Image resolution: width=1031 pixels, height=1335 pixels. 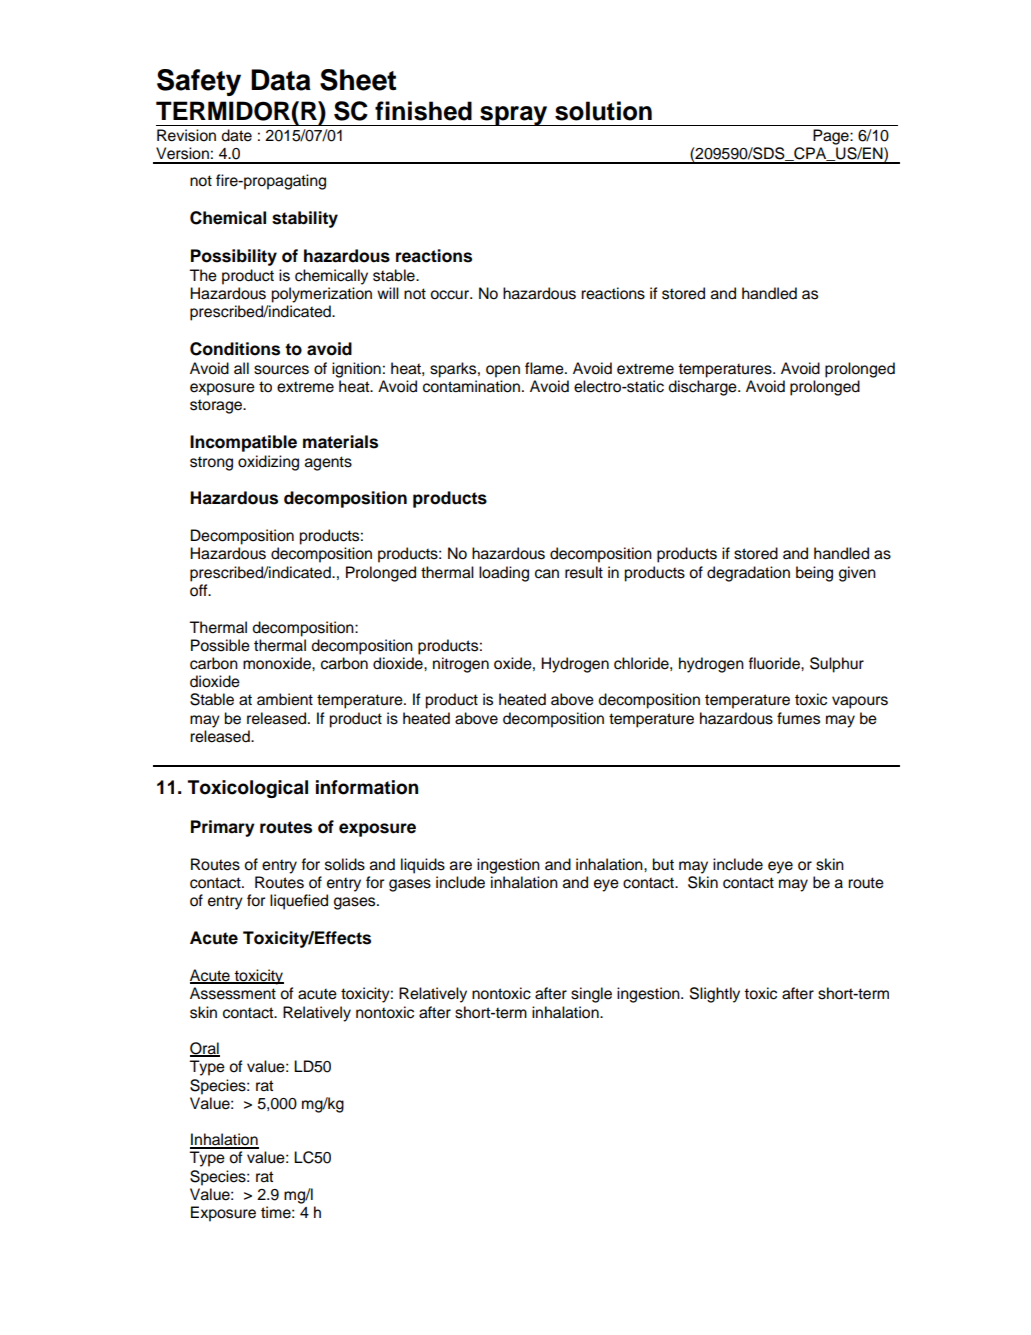 What do you see at coordinates (603, 111) in the screenshot?
I see `solution` at bounding box center [603, 111].
